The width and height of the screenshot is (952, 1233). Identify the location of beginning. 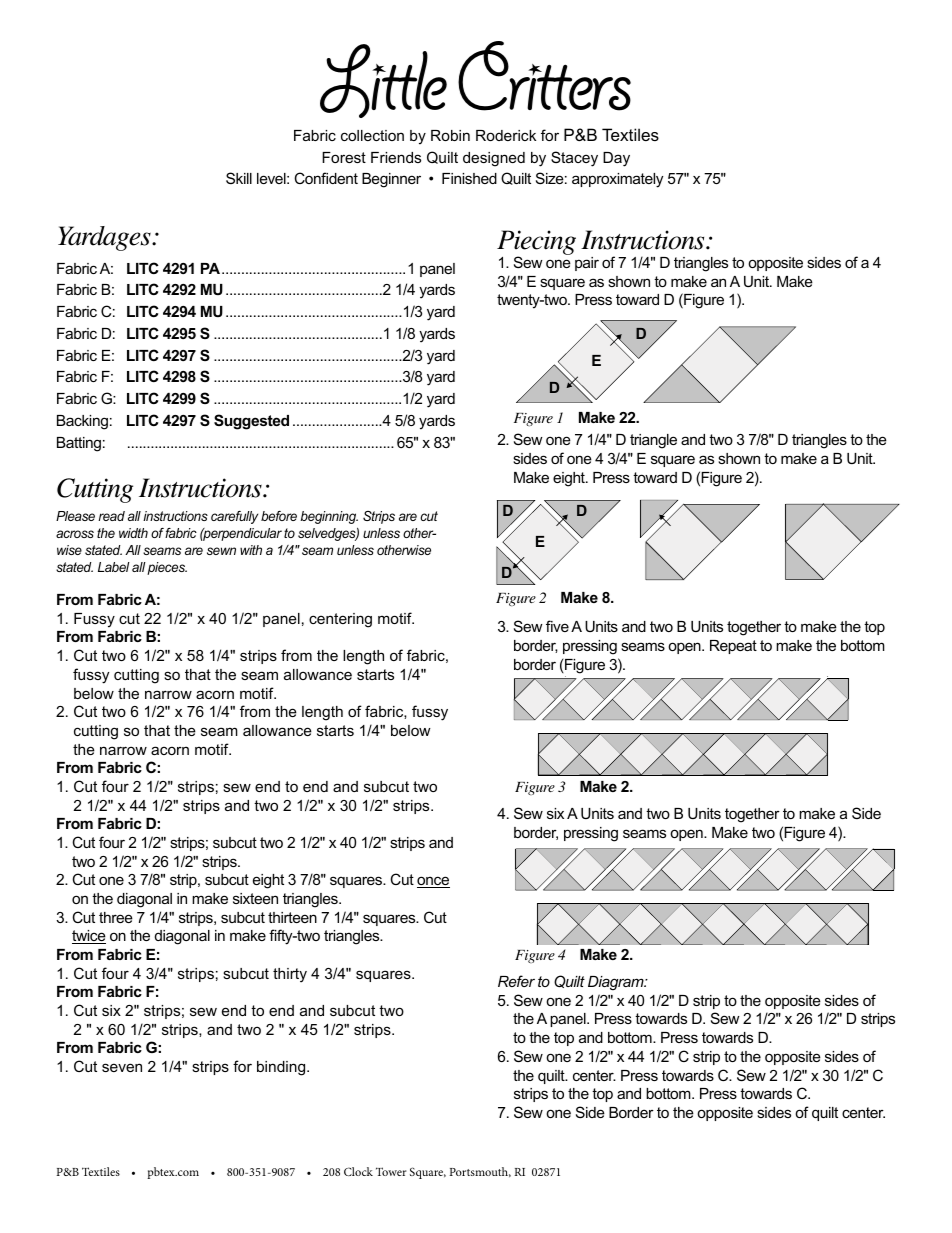
(329, 517).
